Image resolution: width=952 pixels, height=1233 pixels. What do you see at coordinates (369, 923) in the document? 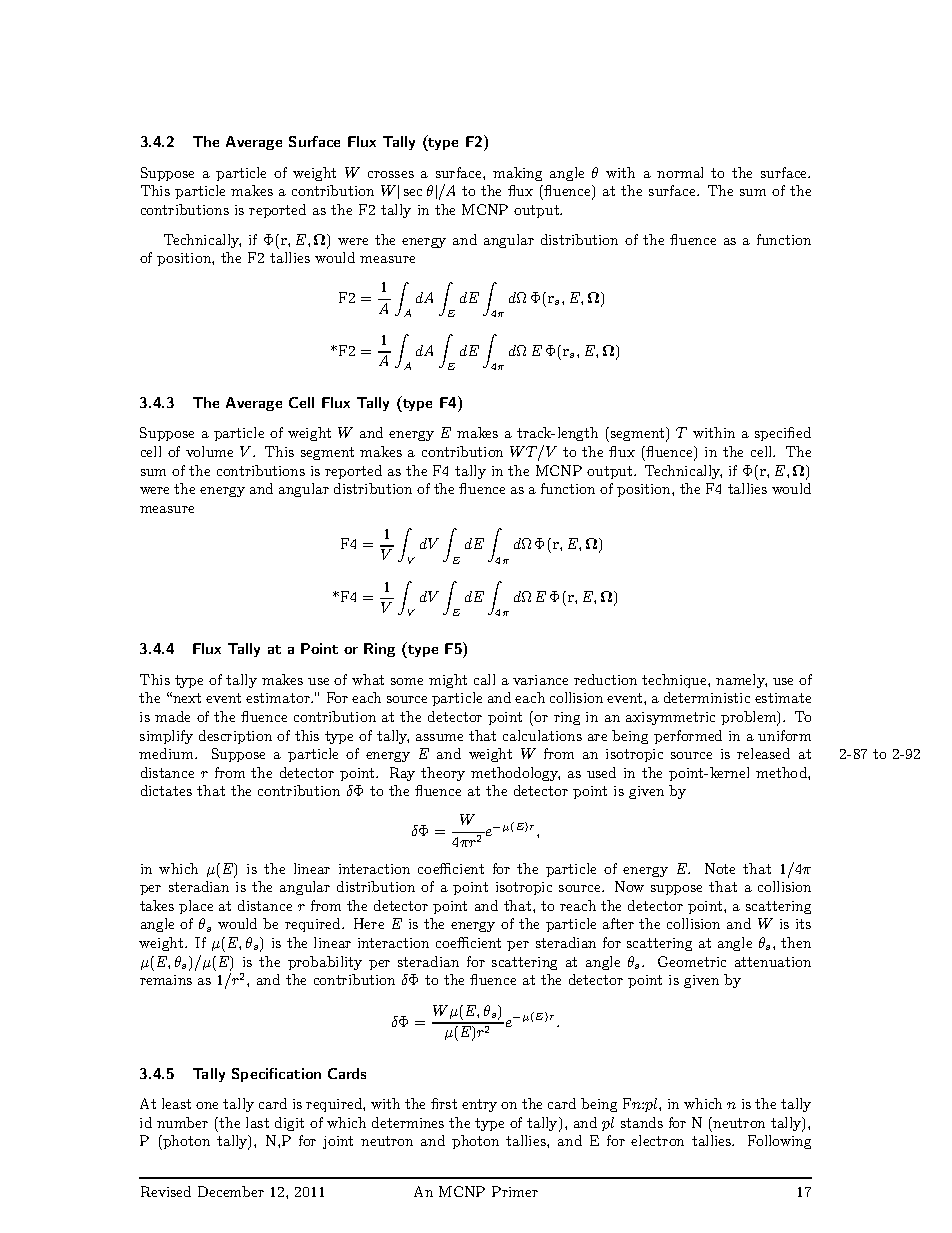
I see `Here` at bounding box center [369, 923].
